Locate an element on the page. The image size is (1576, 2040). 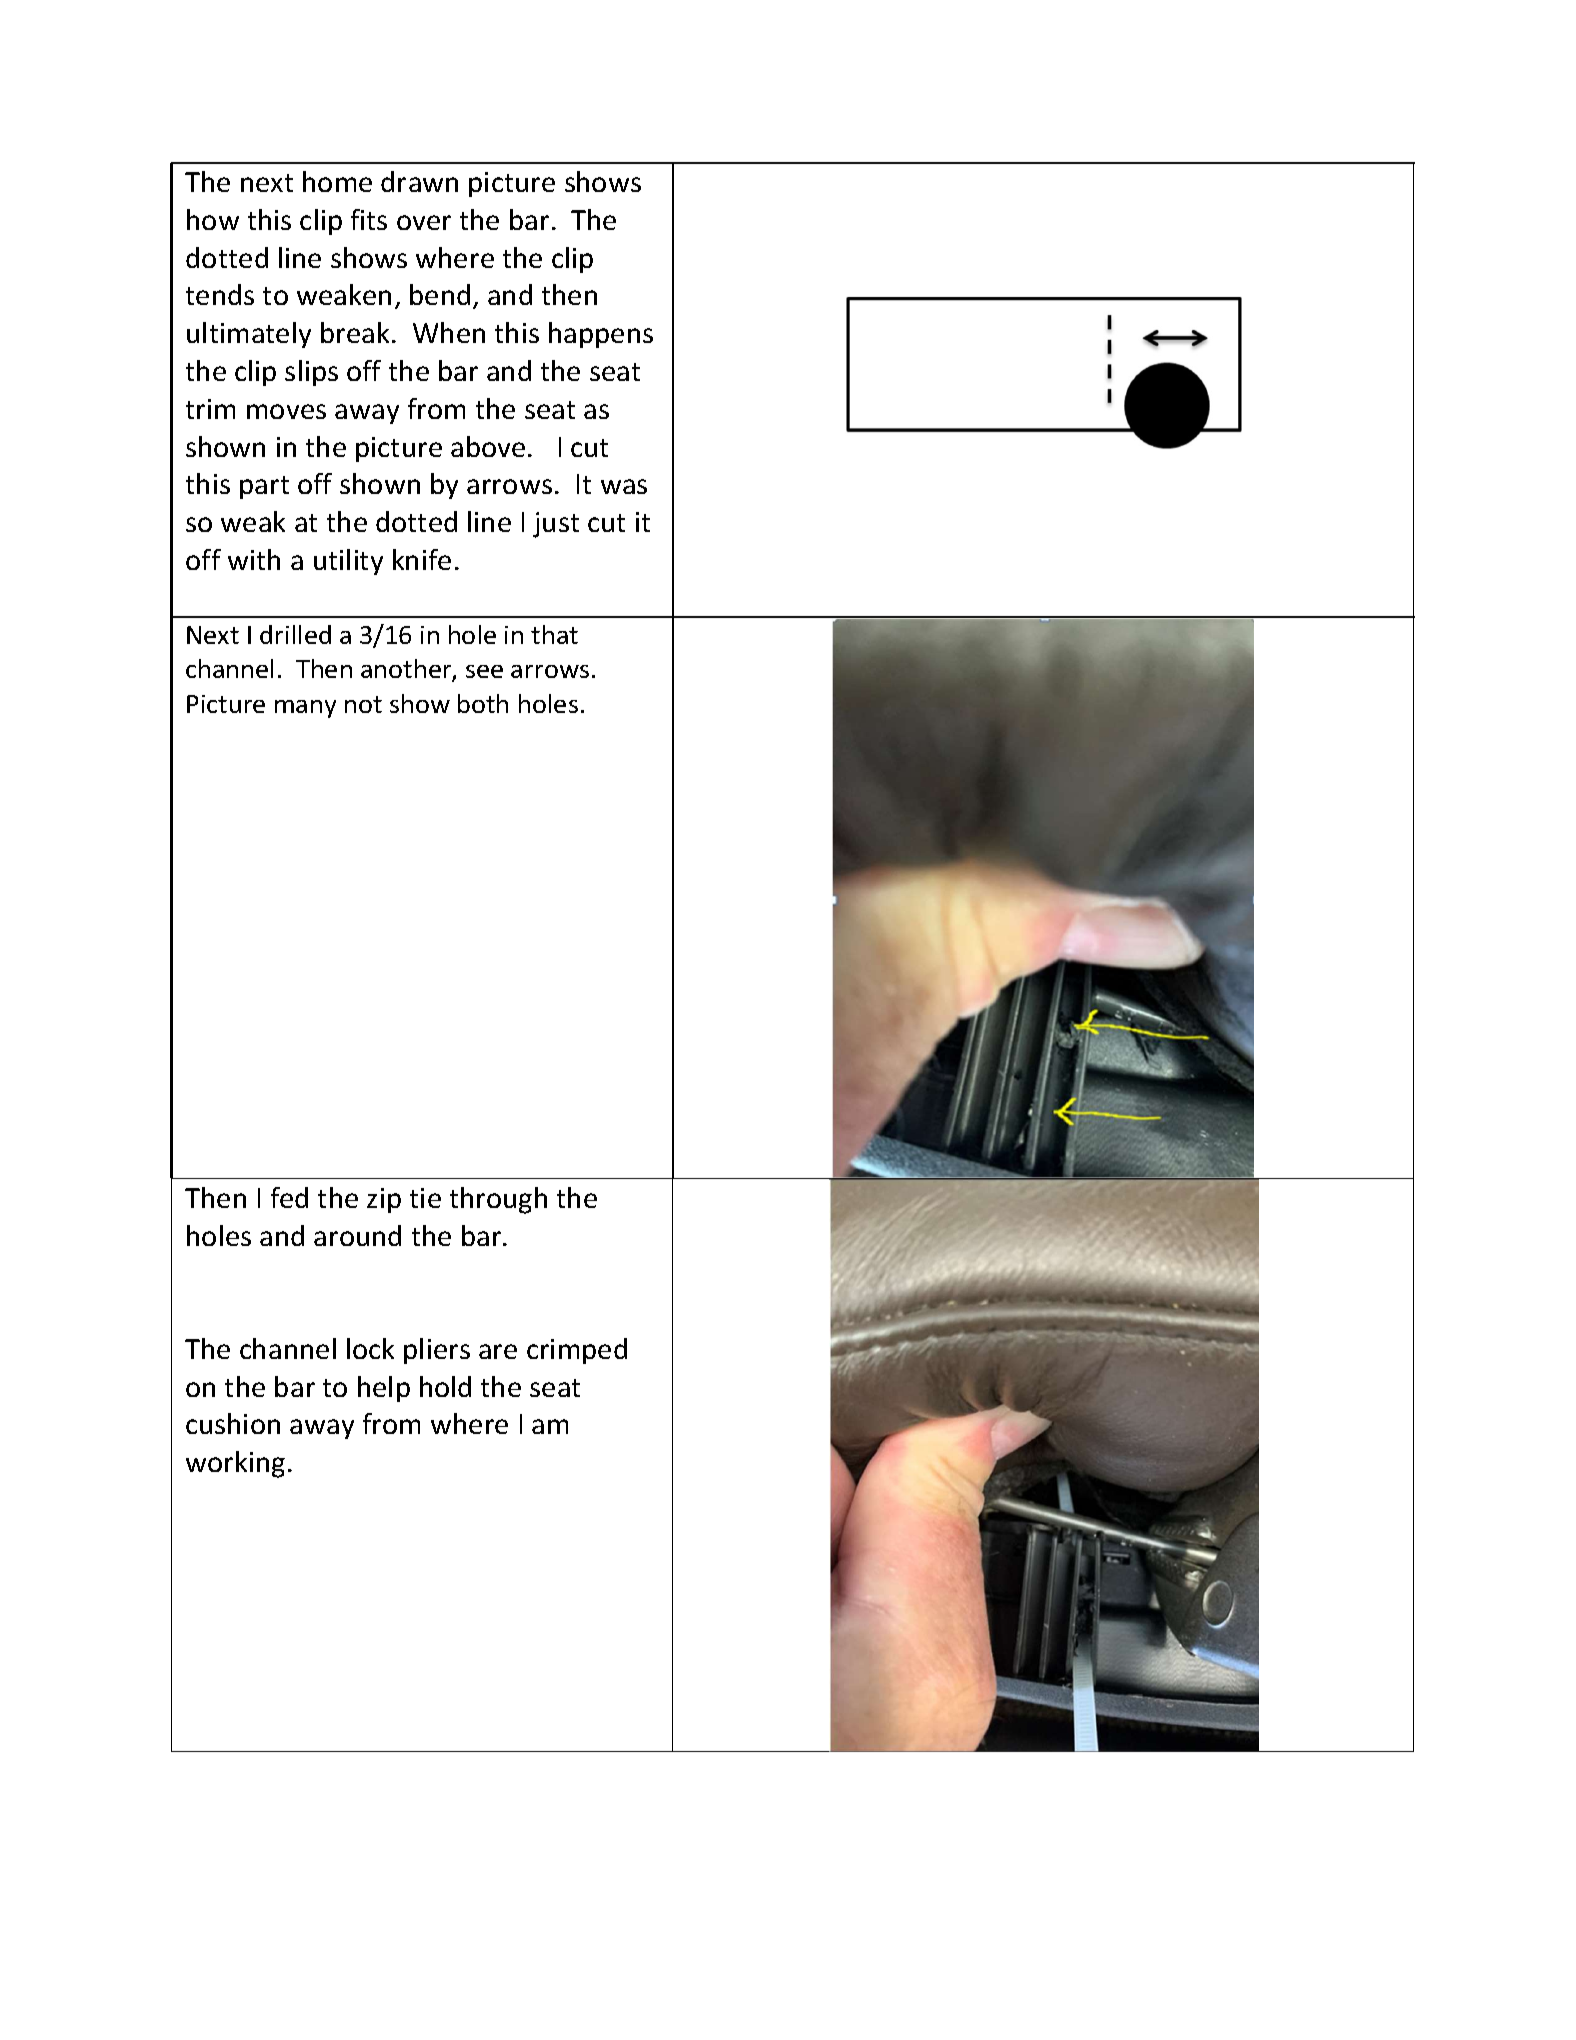
over is located at coordinates (424, 222).
